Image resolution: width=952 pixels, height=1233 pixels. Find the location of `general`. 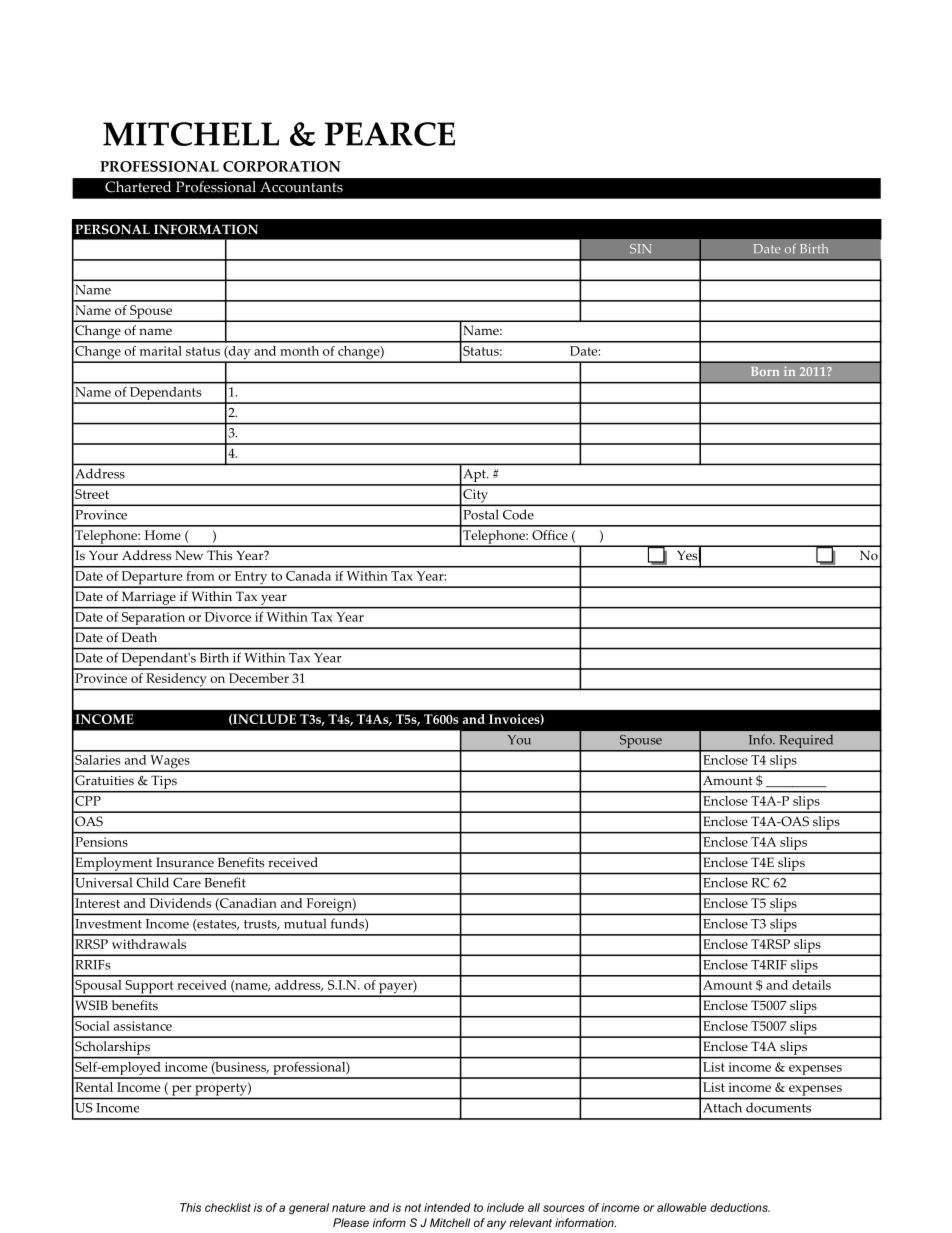

general is located at coordinates (309, 1209).
